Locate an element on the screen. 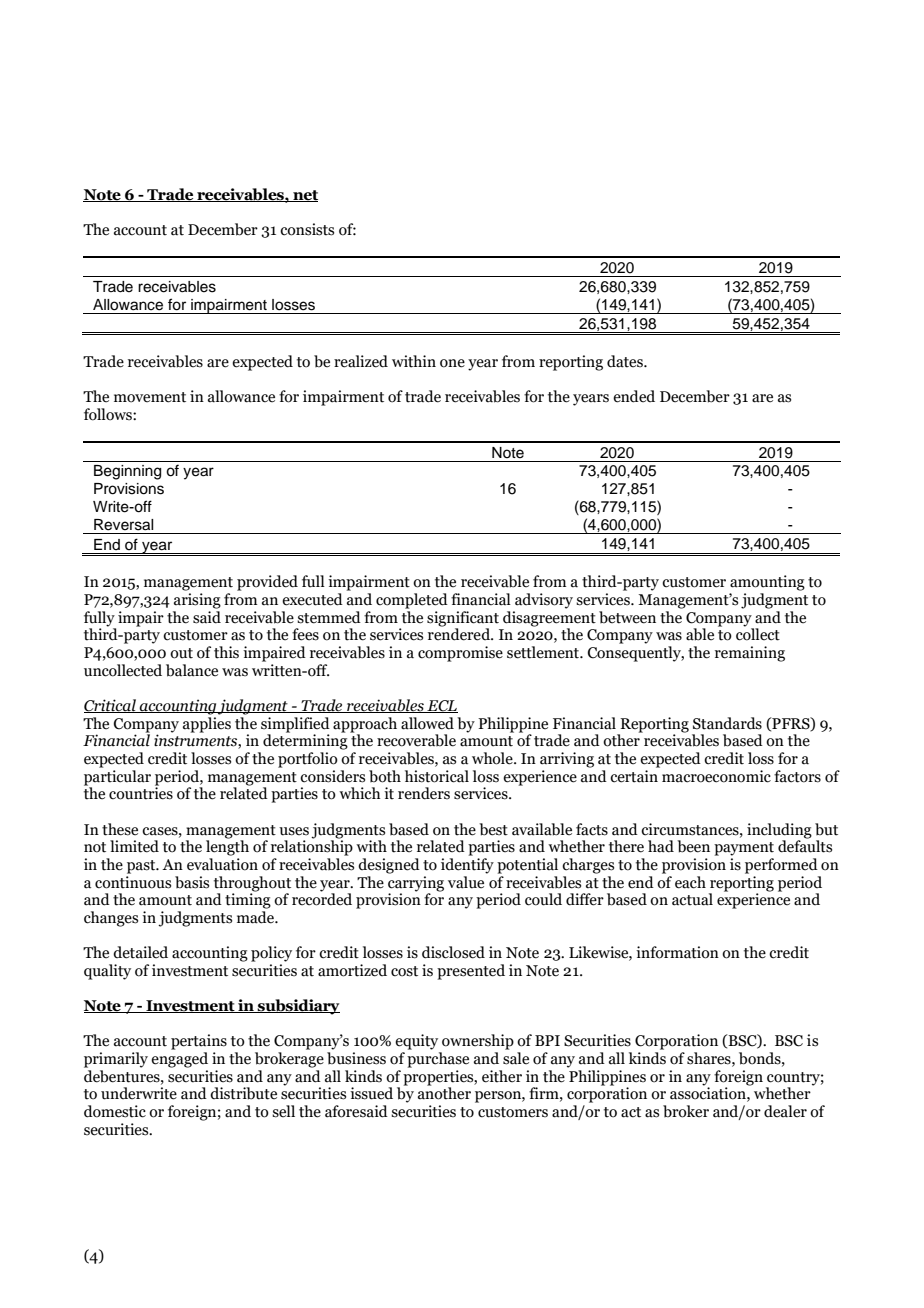  dates is located at coordinates (626, 361).
